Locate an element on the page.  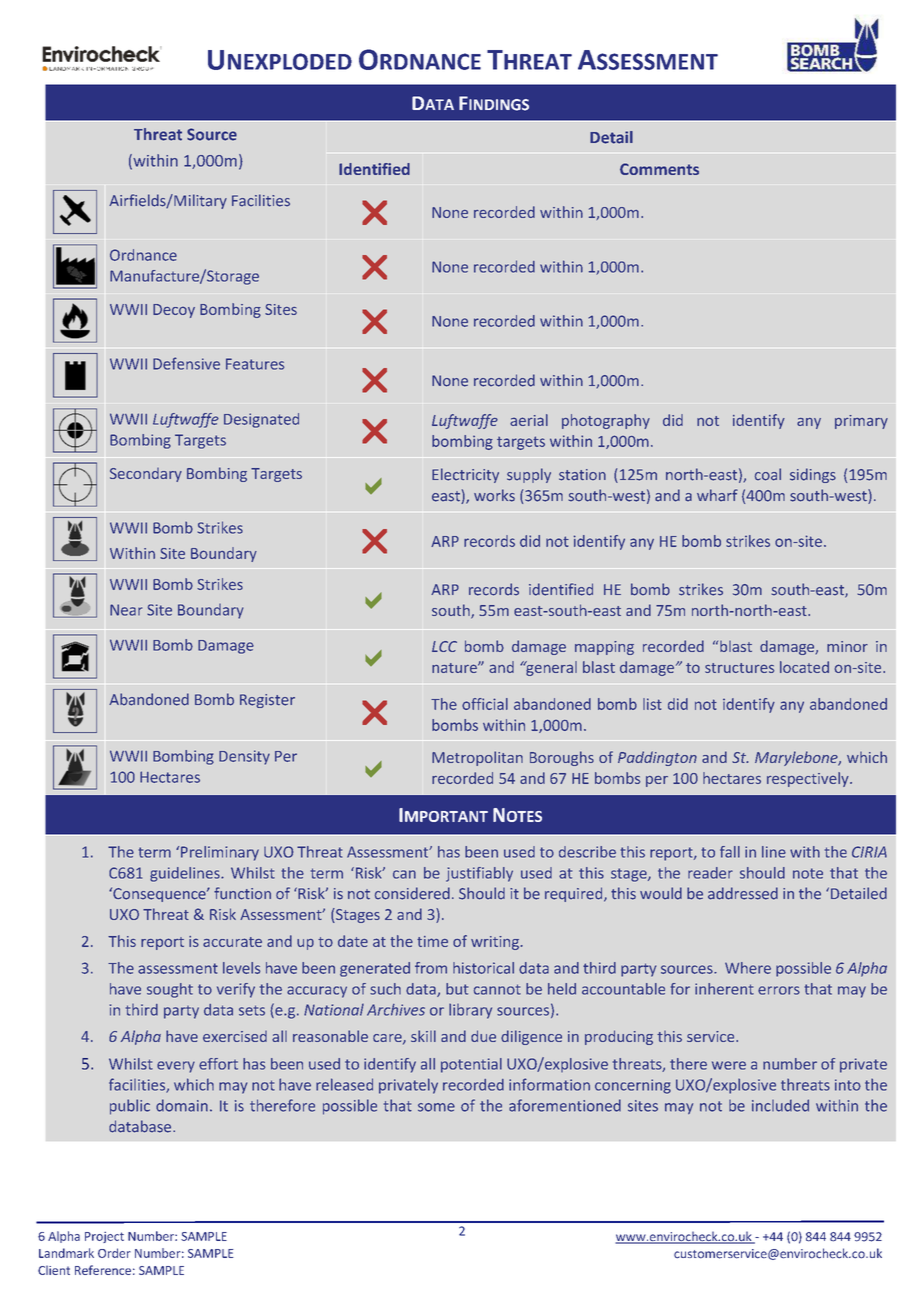
some is located at coordinates (436, 1107).
